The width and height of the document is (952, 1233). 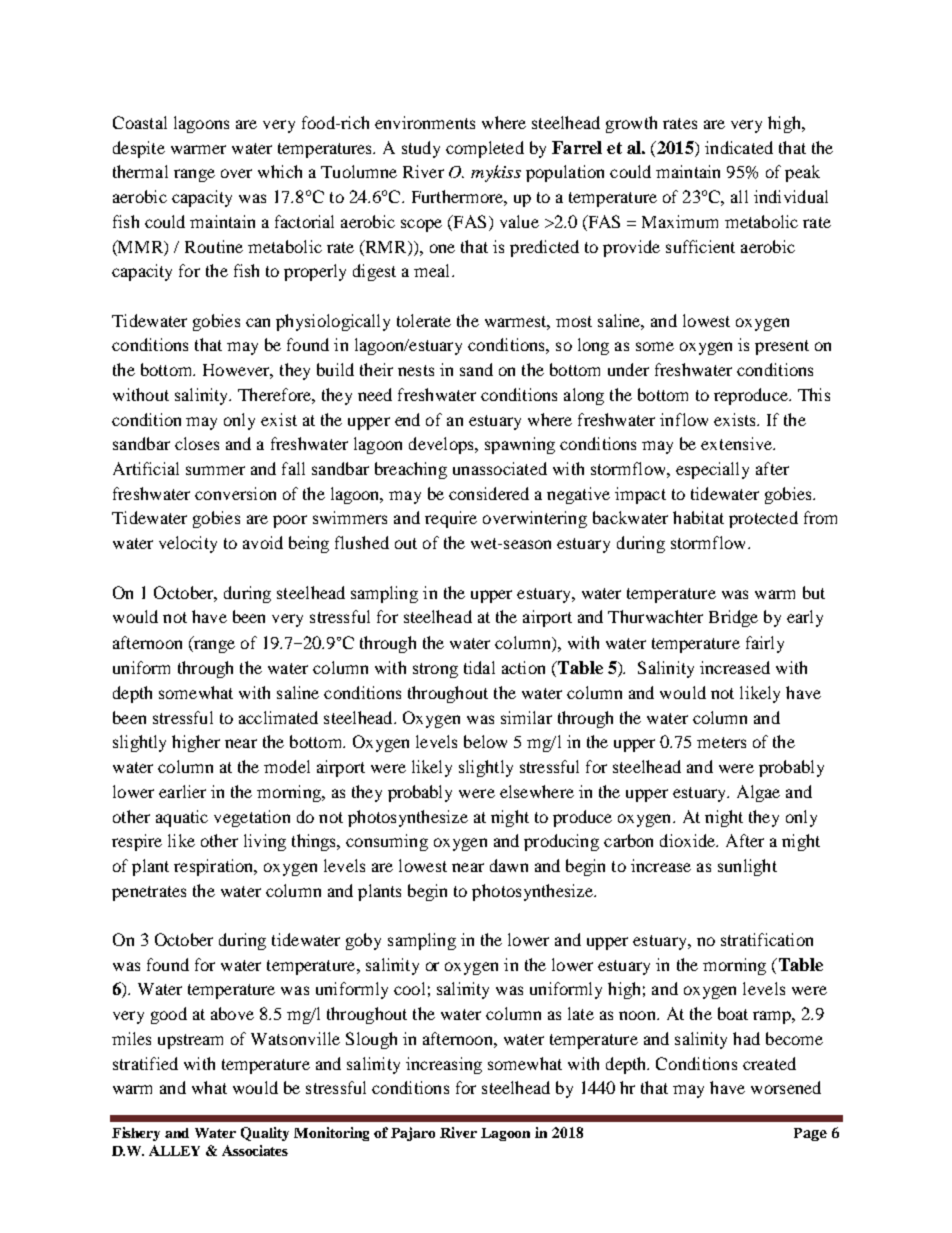 What do you see at coordinates (485, 149) in the document?
I see `completed` at bounding box center [485, 149].
